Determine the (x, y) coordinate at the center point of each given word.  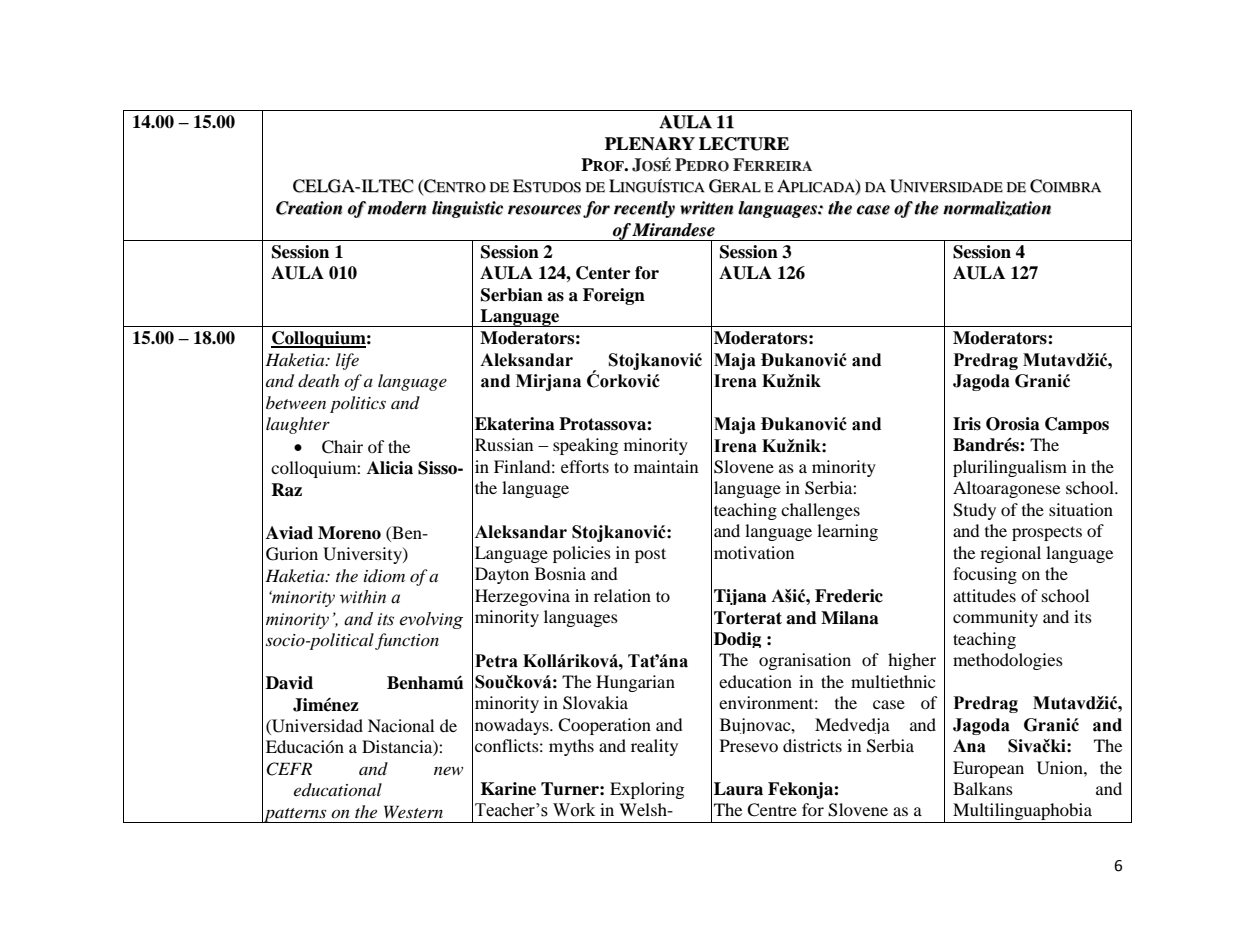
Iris (967, 424)
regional (1010, 554)
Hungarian (635, 683)
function (407, 641)
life (347, 361)
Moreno (349, 533)
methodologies (1008, 661)
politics (358, 404)
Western (413, 811)
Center (603, 273)
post (650, 555)
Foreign (614, 296)
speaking (585, 446)
